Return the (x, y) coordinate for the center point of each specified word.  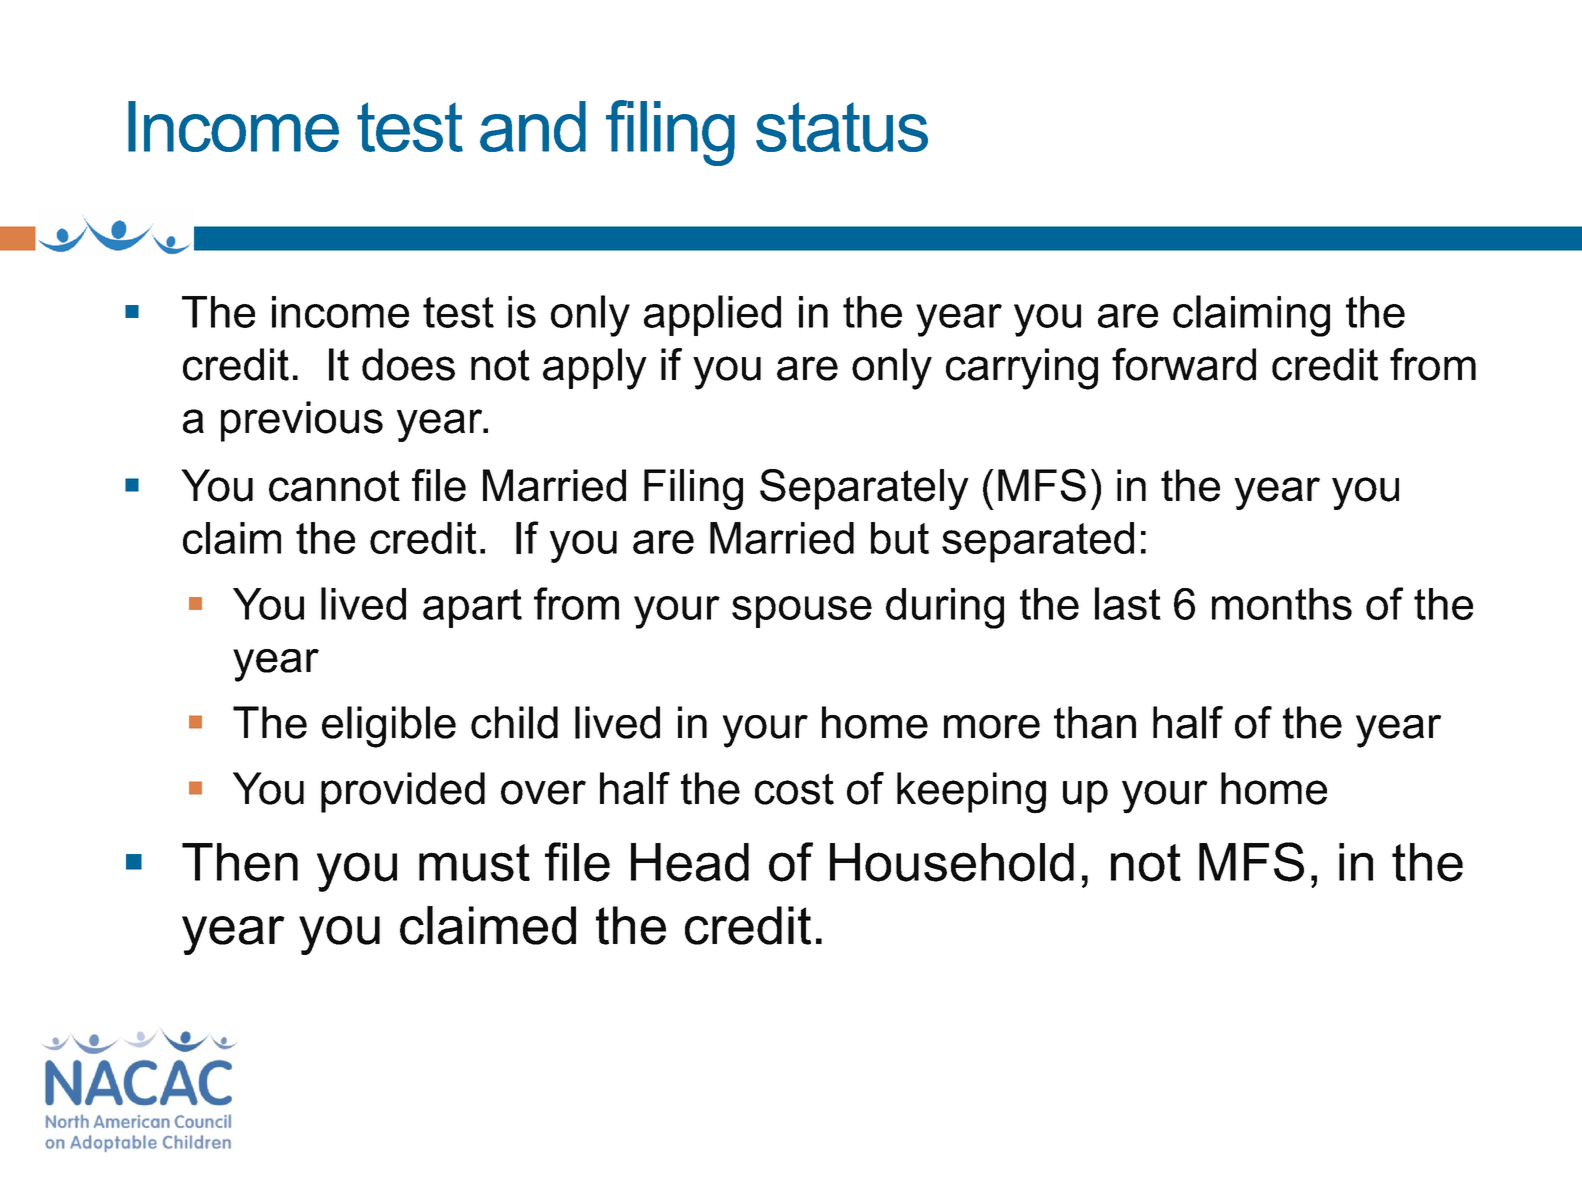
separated (1038, 542)
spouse (802, 612)
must (474, 863)
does (408, 364)
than (1095, 722)
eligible (389, 727)
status (842, 127)
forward (1184, 364)
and (533, 126)
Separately (864, 489)
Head (690, 862)
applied (712, 315)
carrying (1022, 369)
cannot (334, 486)
